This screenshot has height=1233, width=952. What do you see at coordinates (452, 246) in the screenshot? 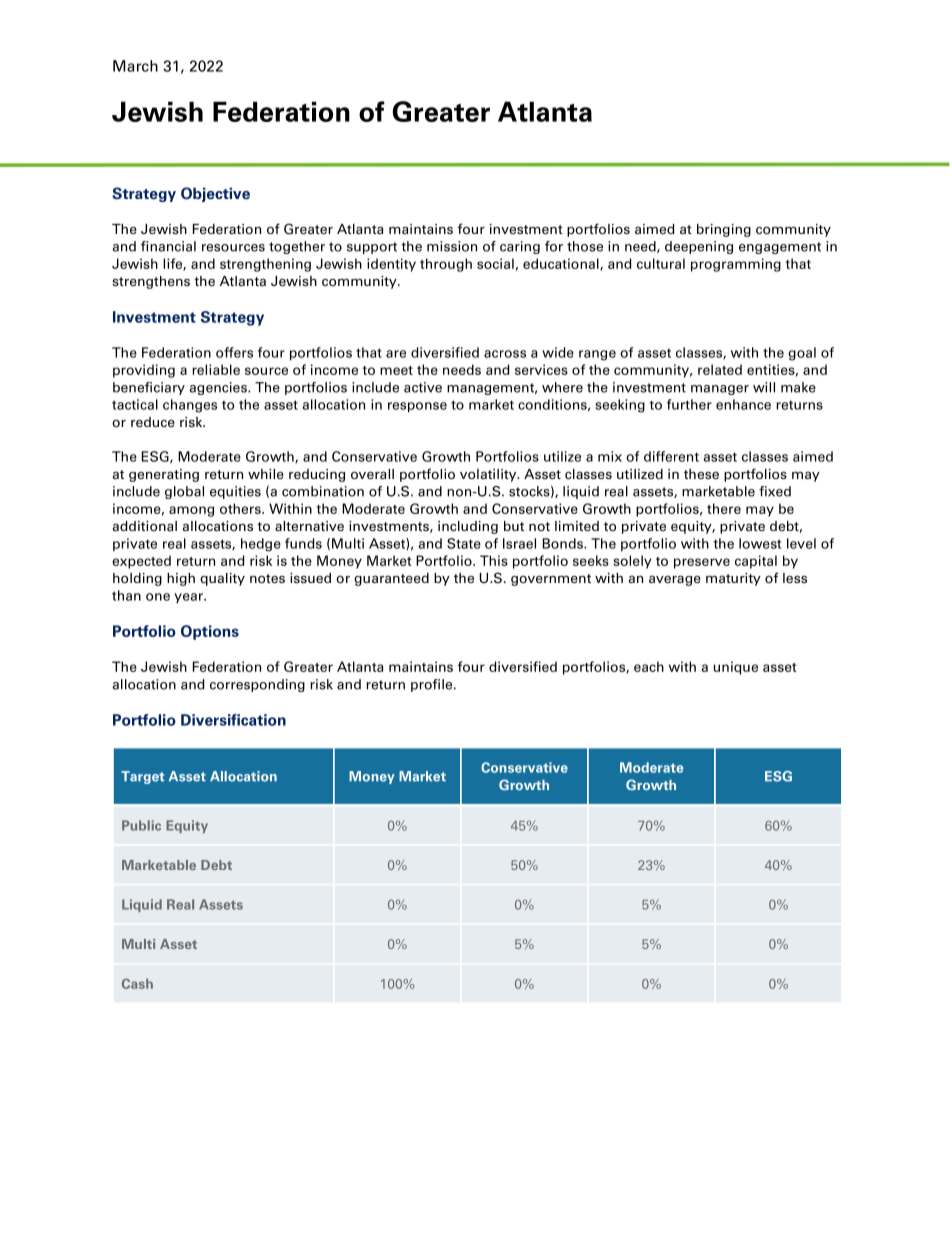
I see `mission` at bounding box center [452, 246].
